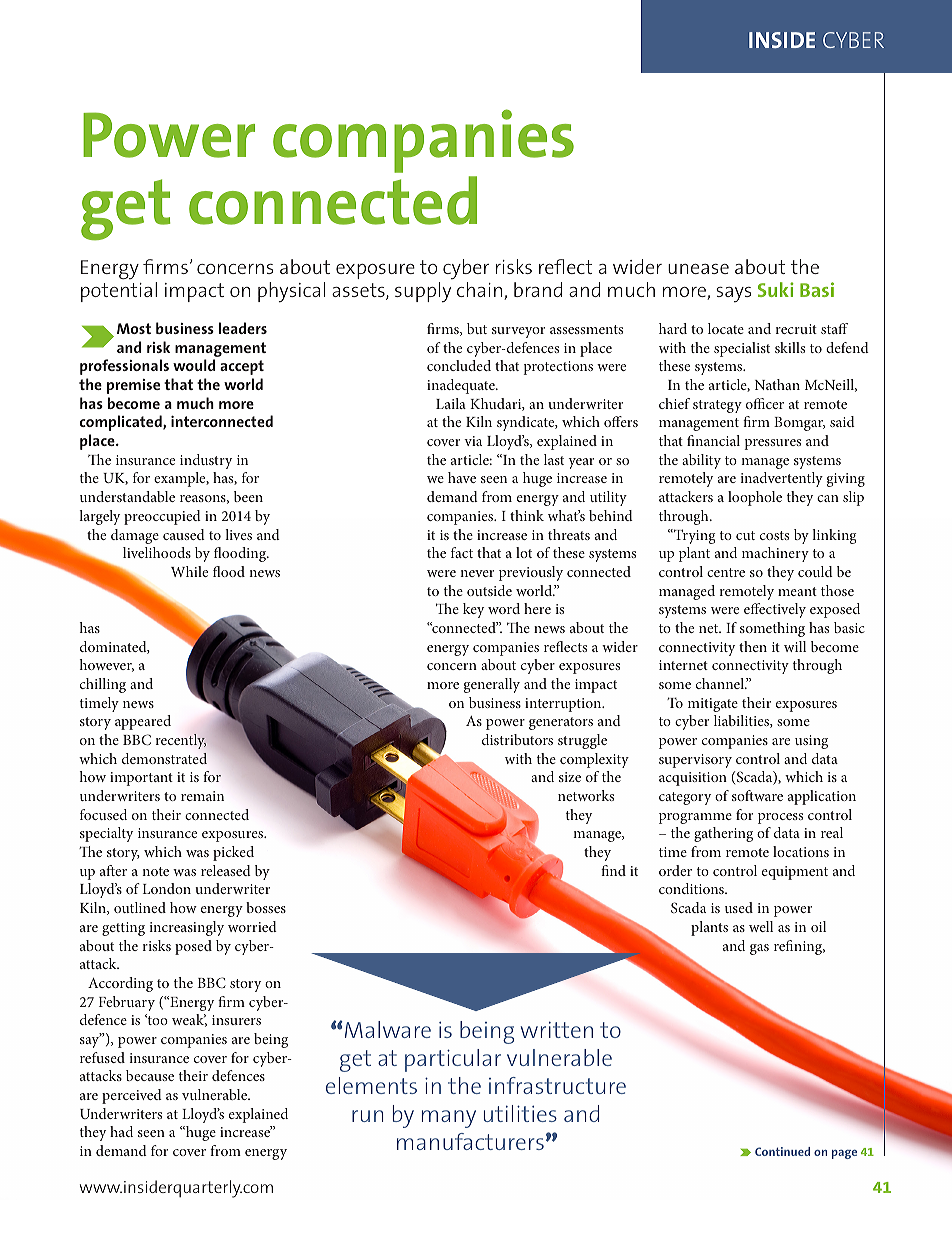 This screenshot has height=1233, width=952. What do you see at coordinates (233, 853) in the screenshot?
I see `picked` at bounding box center [233, 853].
